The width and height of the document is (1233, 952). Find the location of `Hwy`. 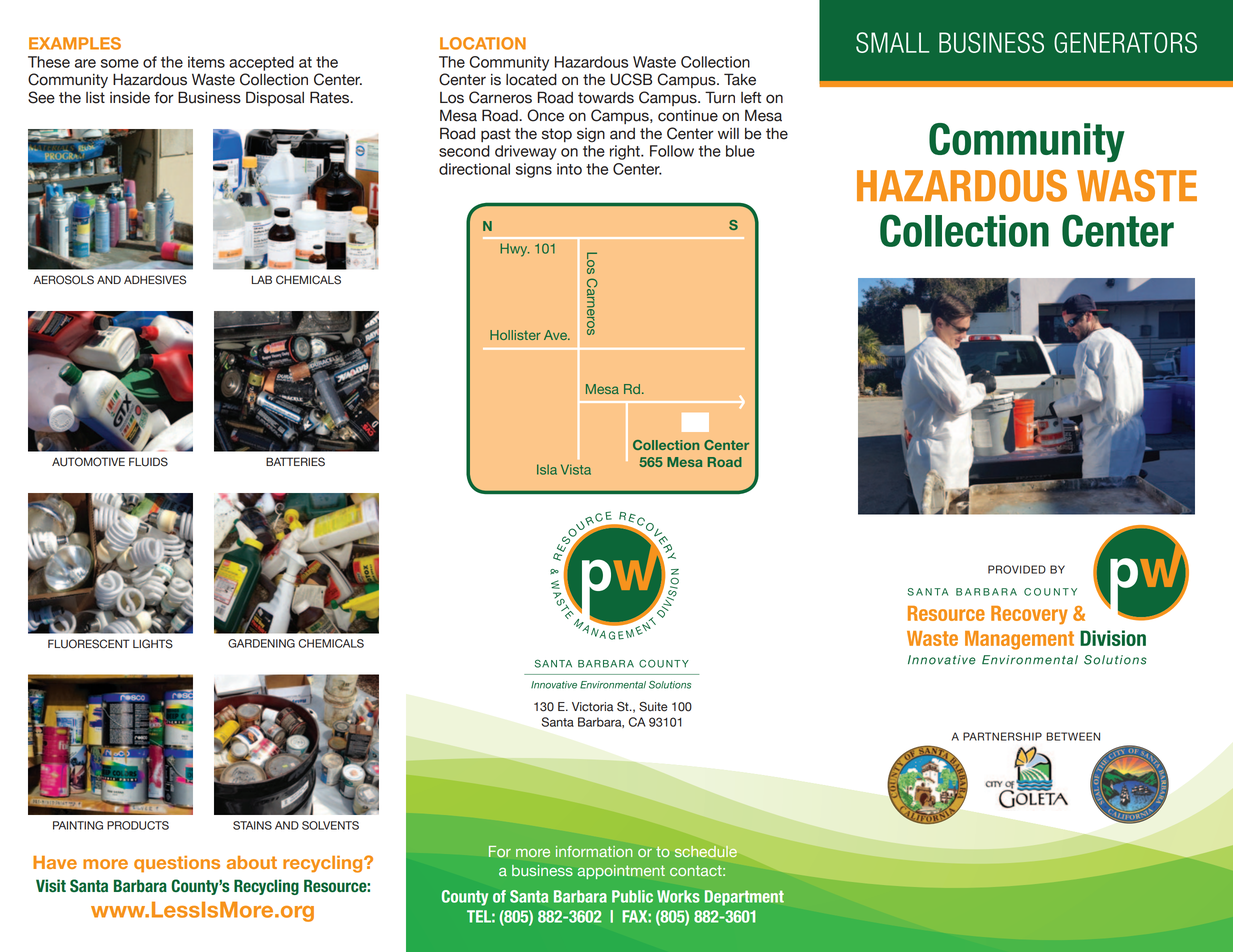

Hwy is located at coordinates (514, 250).
